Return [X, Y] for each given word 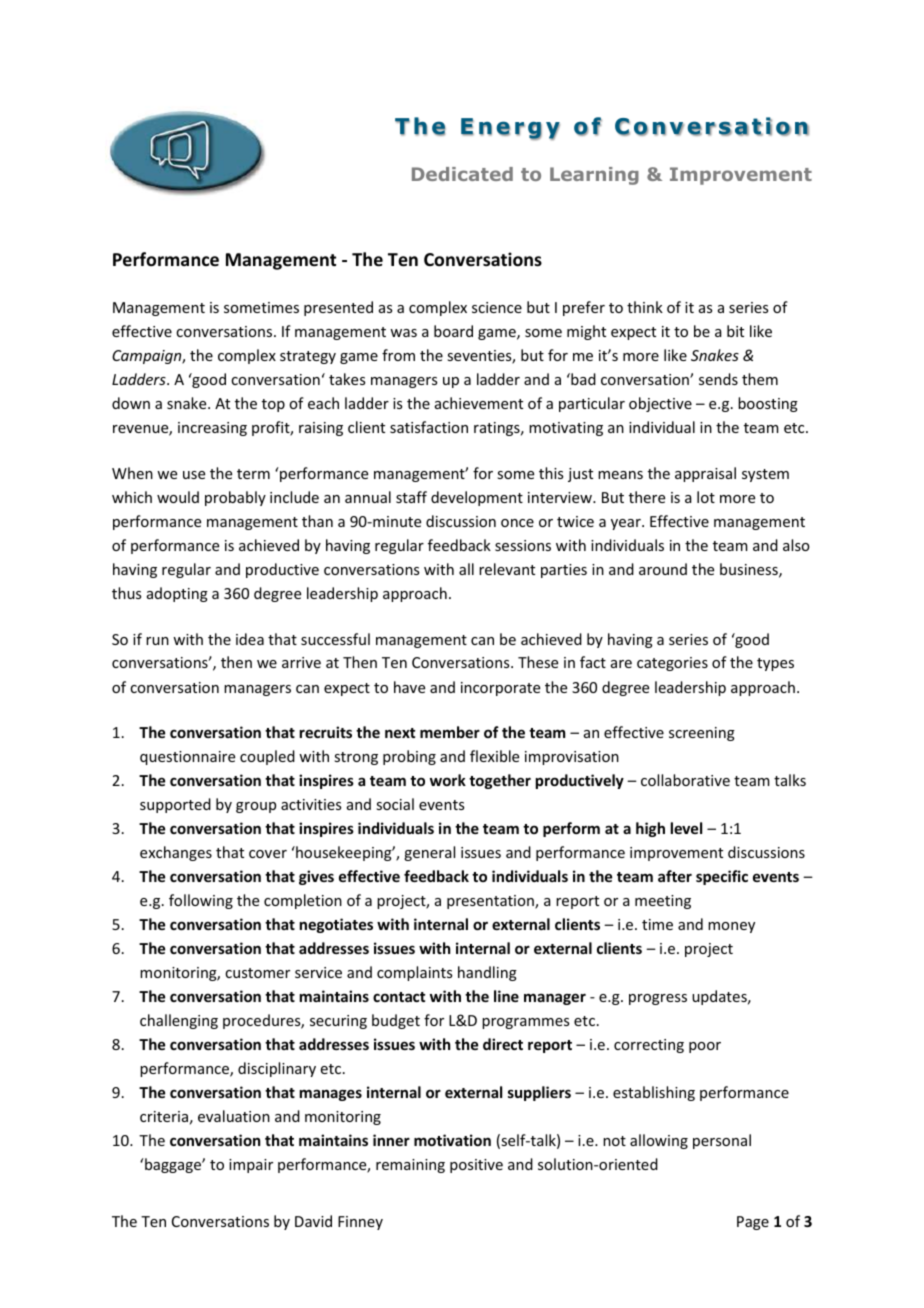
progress [658, 999]
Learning [594, 176]
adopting [177, 594]
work [448, 780]
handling [487, 973]
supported [175, 805]
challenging [179, 1021]
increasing [212, 429]
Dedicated [462, 174]
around [663, 569]
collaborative [685, 780]
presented [338, 308]
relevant [507, 569]
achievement [479, 403]
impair [251, 1166]
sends [718, 379]
